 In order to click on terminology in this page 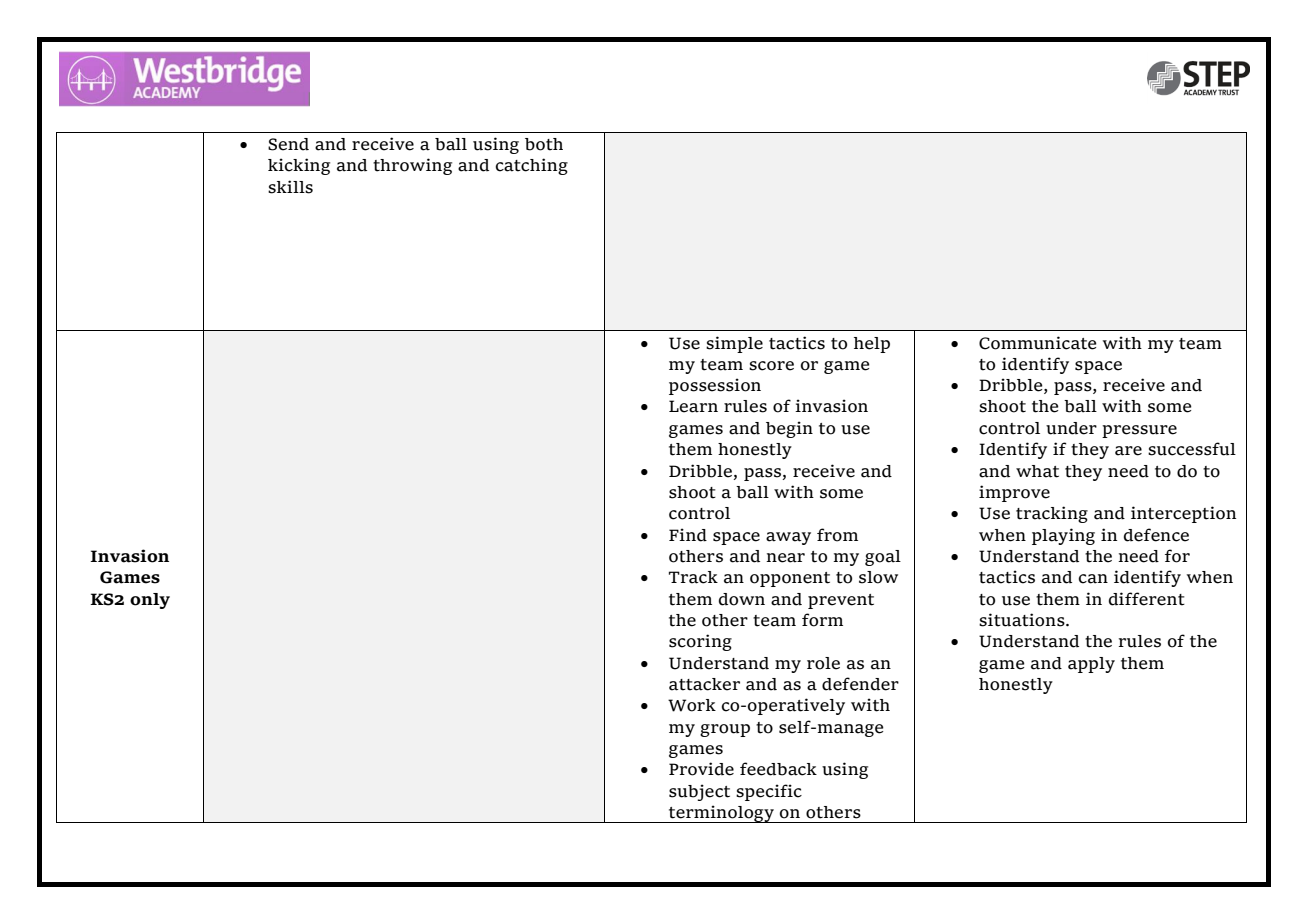, I will do `click(721, 814)`.
